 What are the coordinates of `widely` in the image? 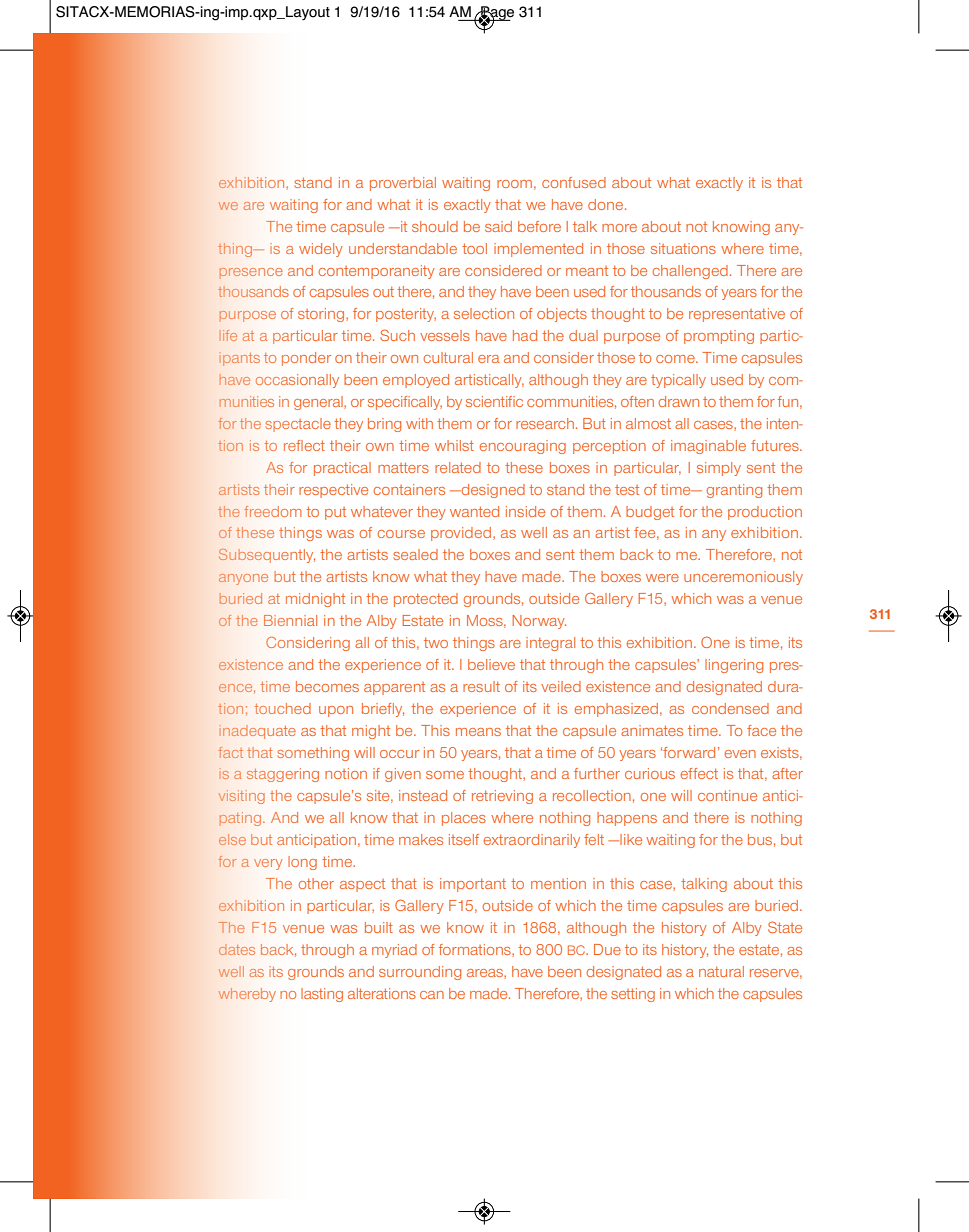 It's located at (321, 250).
